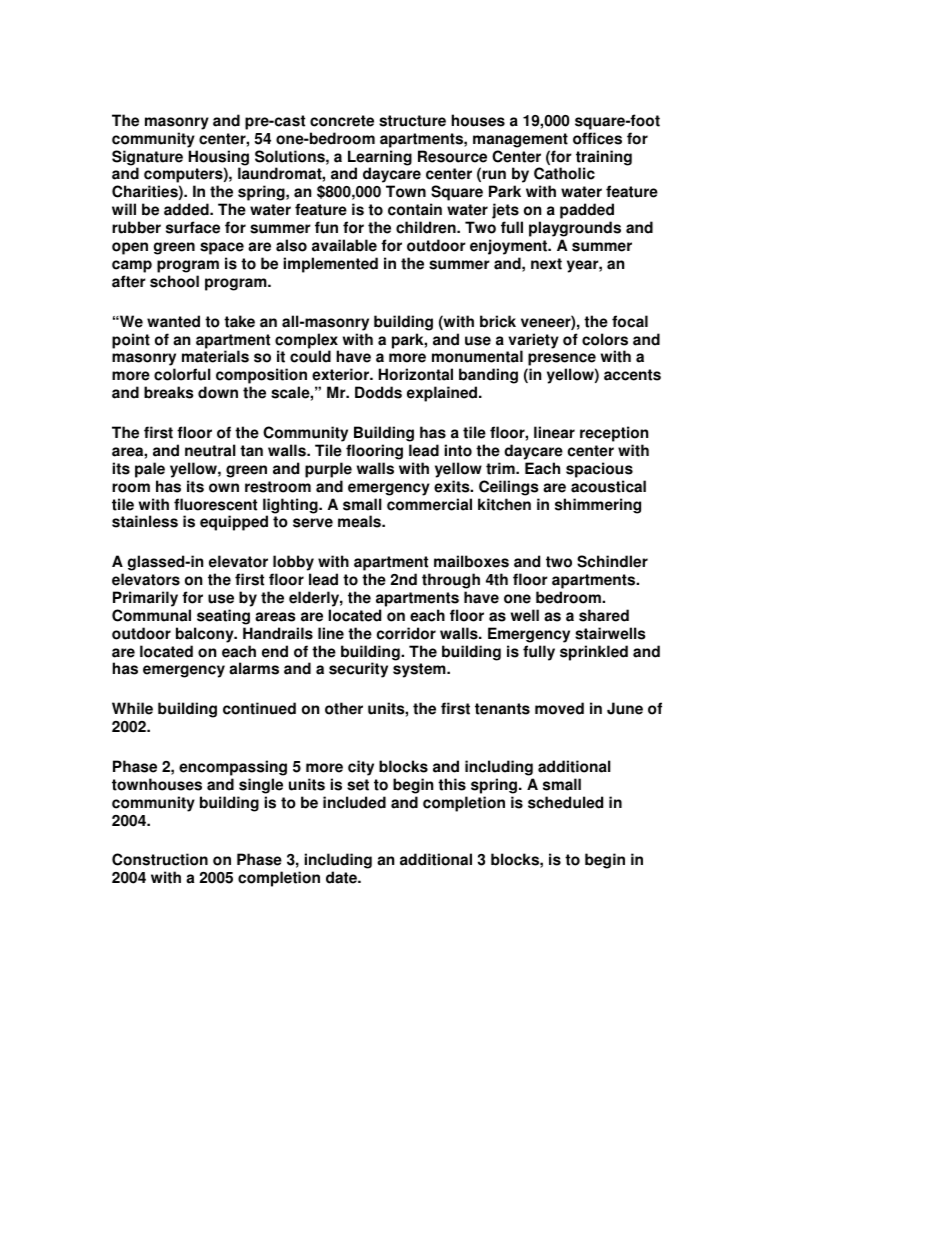 The image size is (952, 1233). What do you see at coordinates (219, 159) in the screenshot?
I see `Housing` at bounding box center [219, 159].
